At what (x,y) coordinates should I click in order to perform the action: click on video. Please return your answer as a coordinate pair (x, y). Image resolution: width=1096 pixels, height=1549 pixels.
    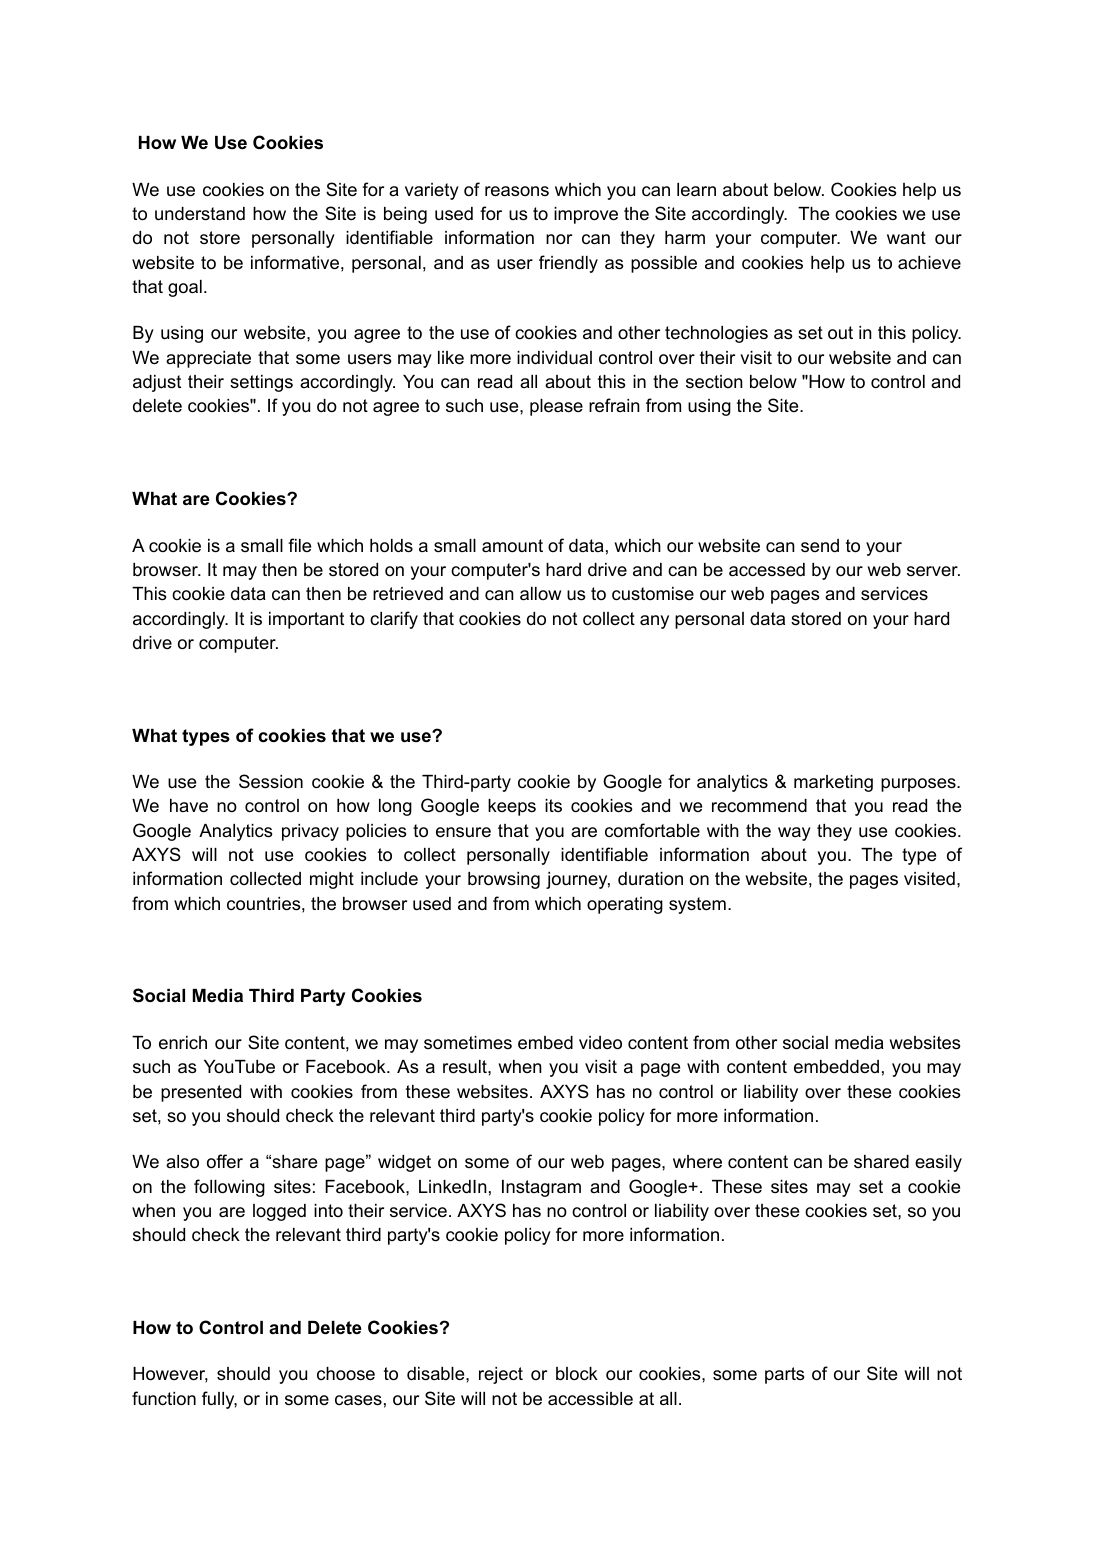
    Looking at the image, I should click on (600, 1043).
